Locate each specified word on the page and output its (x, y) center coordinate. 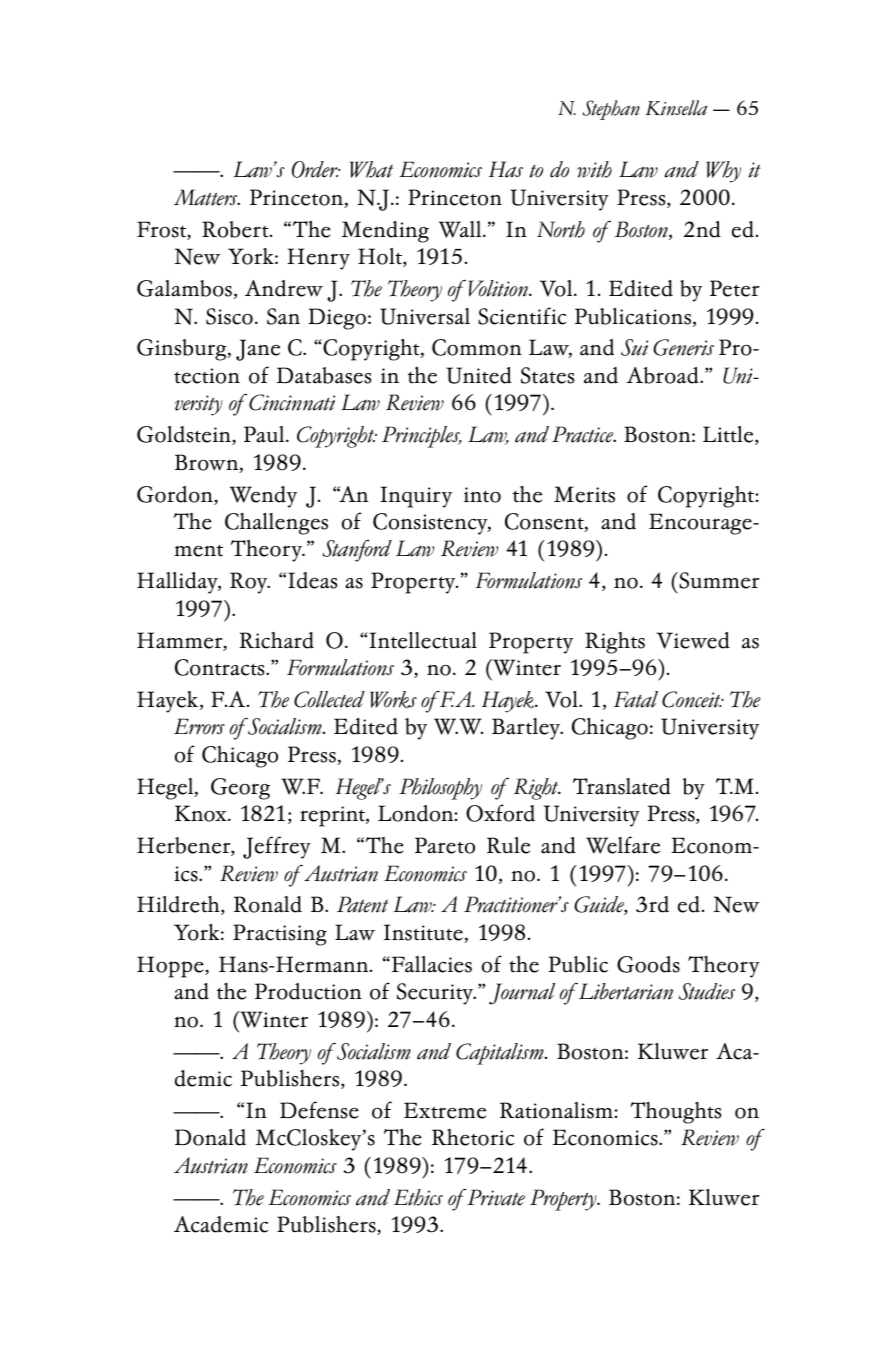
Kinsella (676, 108)
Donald (210, 1137)
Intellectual (422, 640)
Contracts (221, 667)
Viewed (693, 640)
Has (506, 169)
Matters (207, 197)
